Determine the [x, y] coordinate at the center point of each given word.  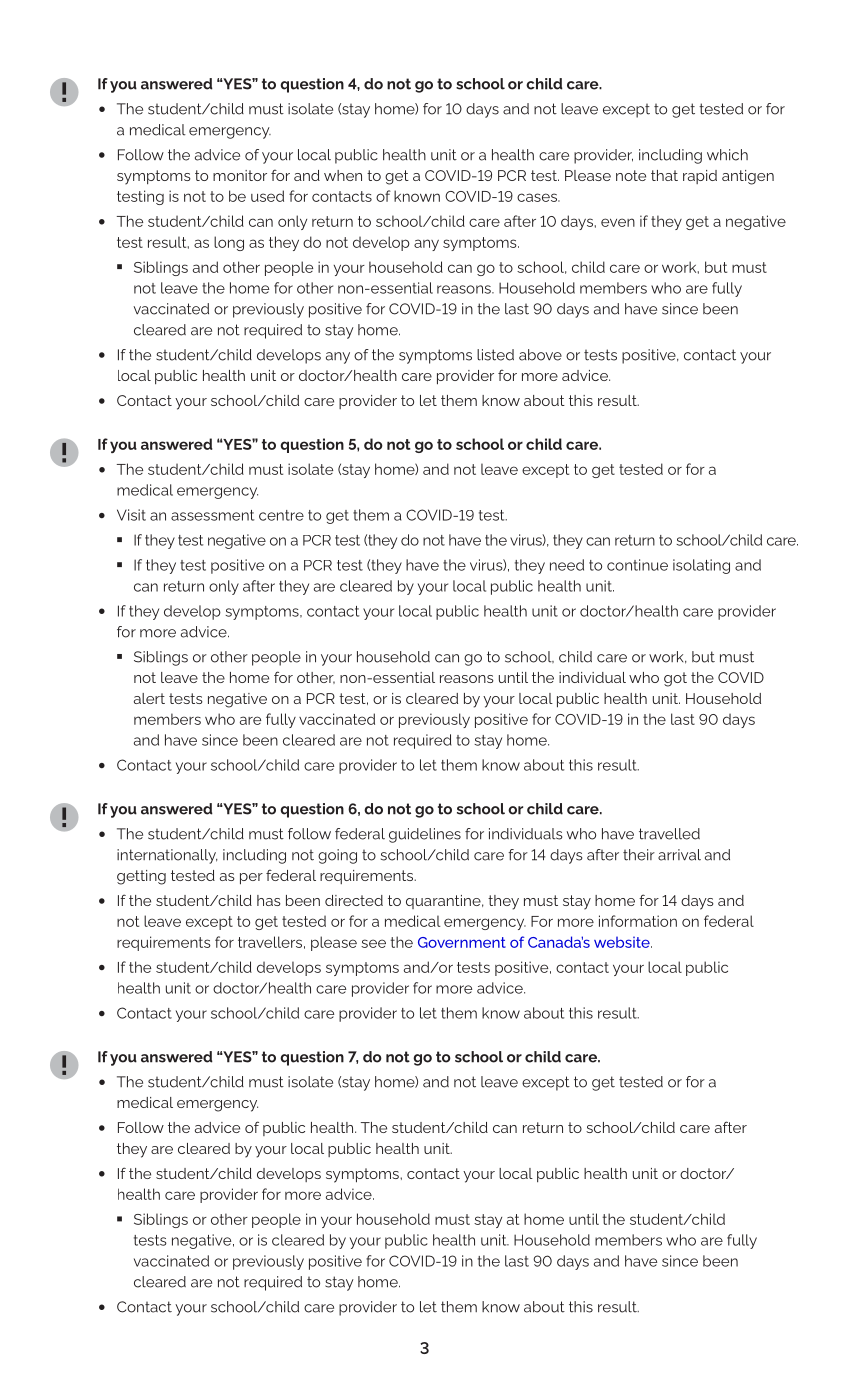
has [269, 900]
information [638, 921]
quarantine [444, 902]
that [664, 175]
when [343, 175]
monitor [240, 175]
